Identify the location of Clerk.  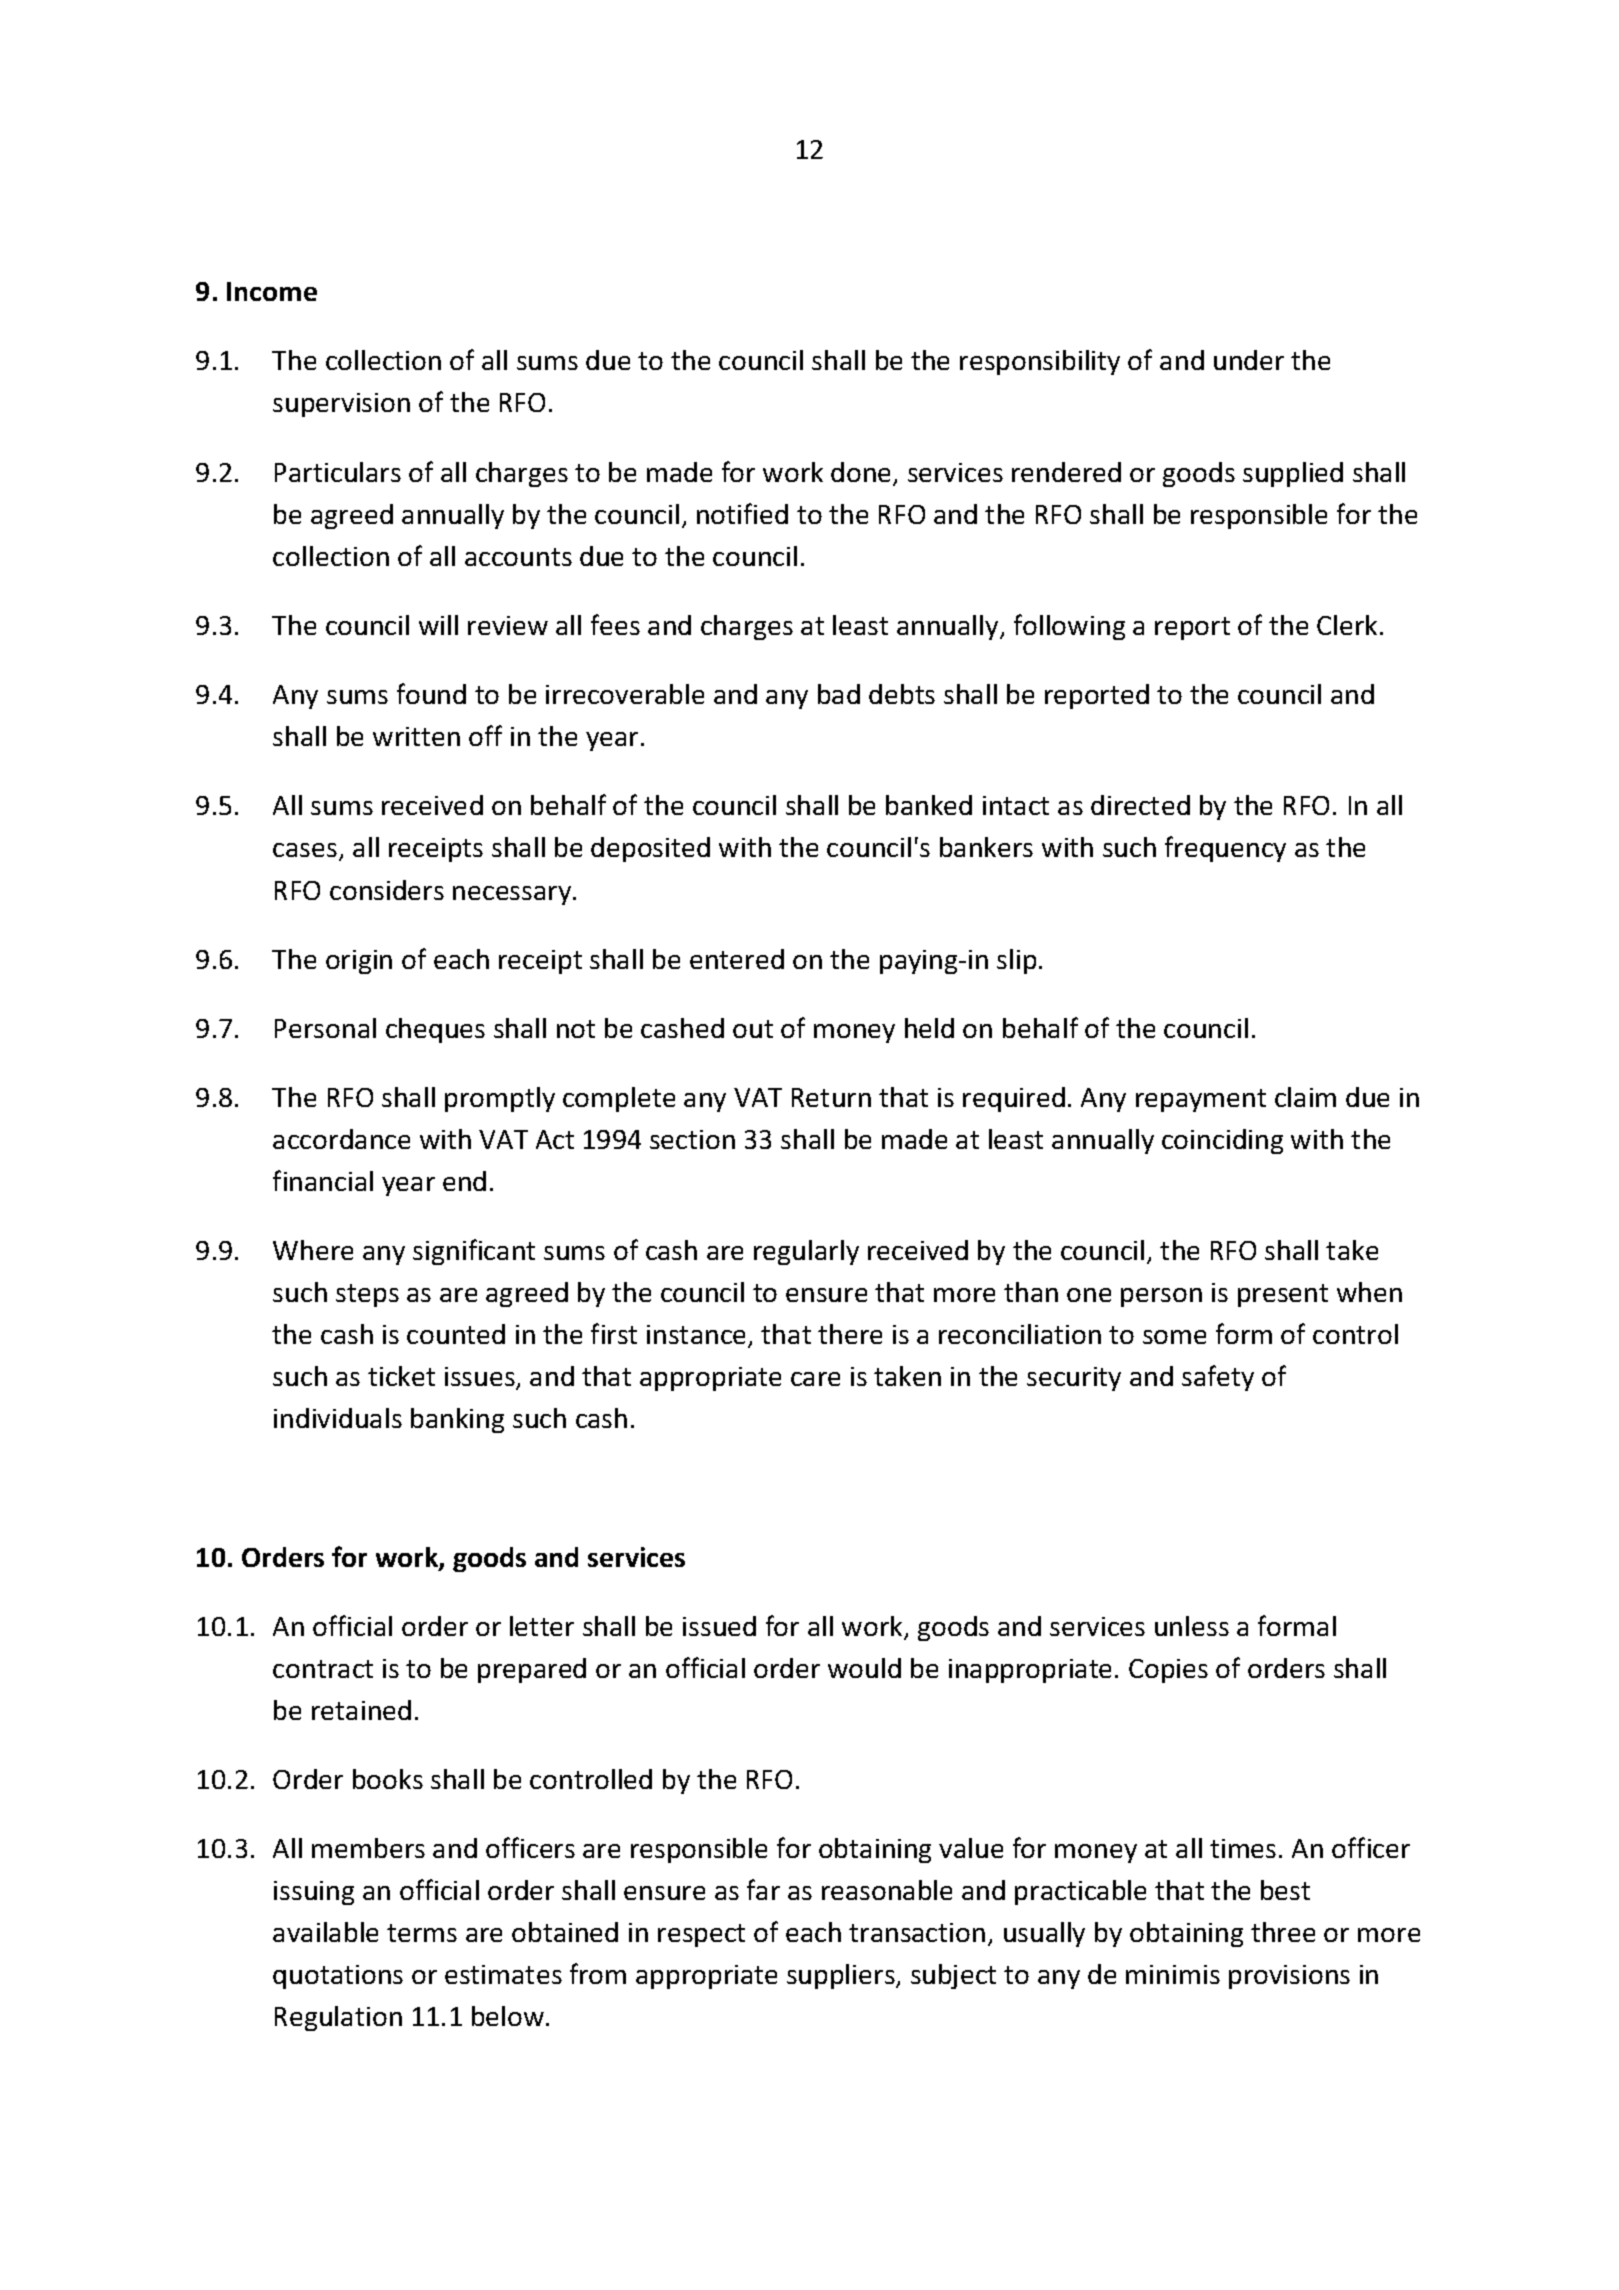
(1347, 625).
